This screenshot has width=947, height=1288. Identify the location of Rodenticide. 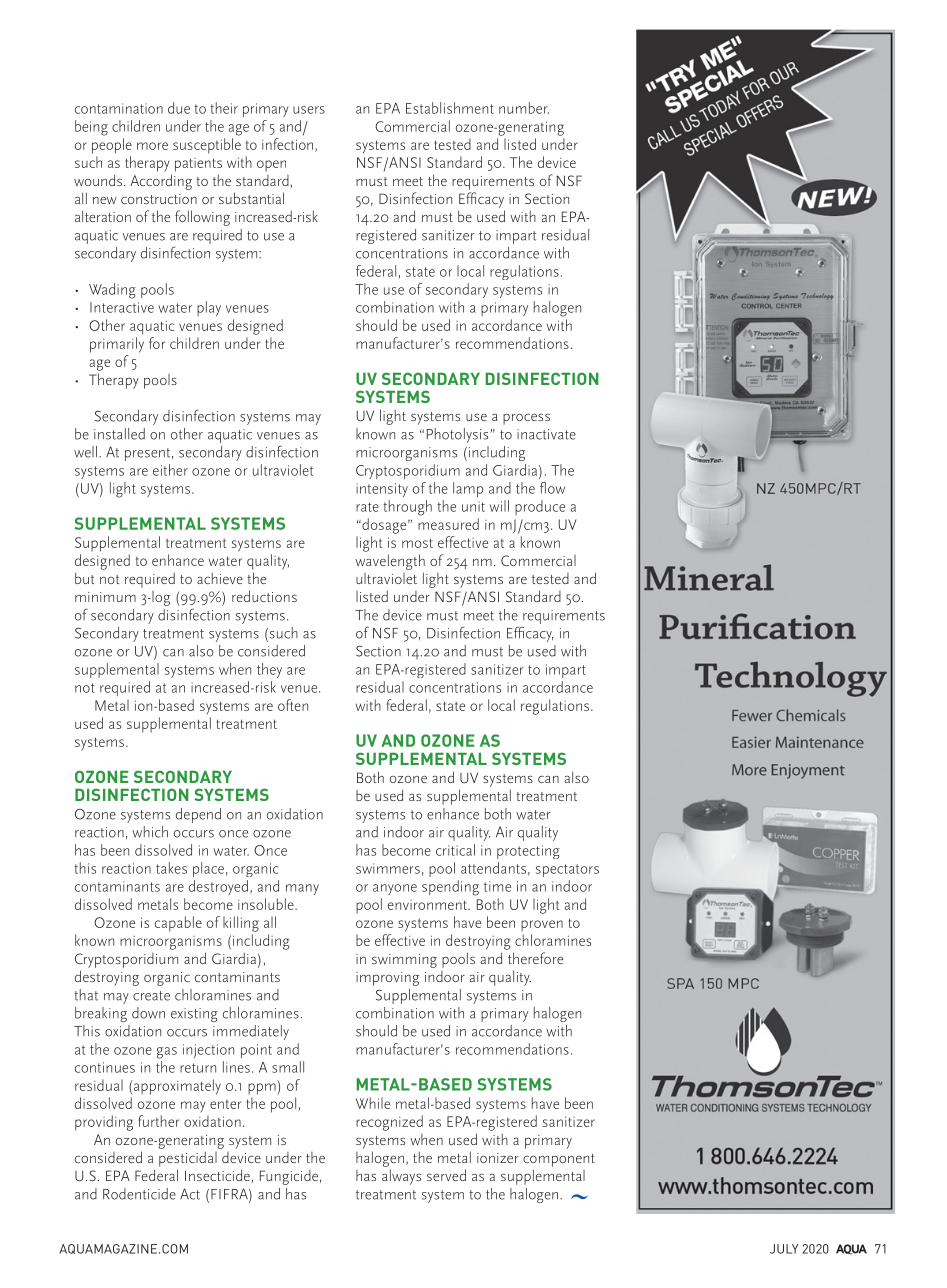
(139, 1194).
